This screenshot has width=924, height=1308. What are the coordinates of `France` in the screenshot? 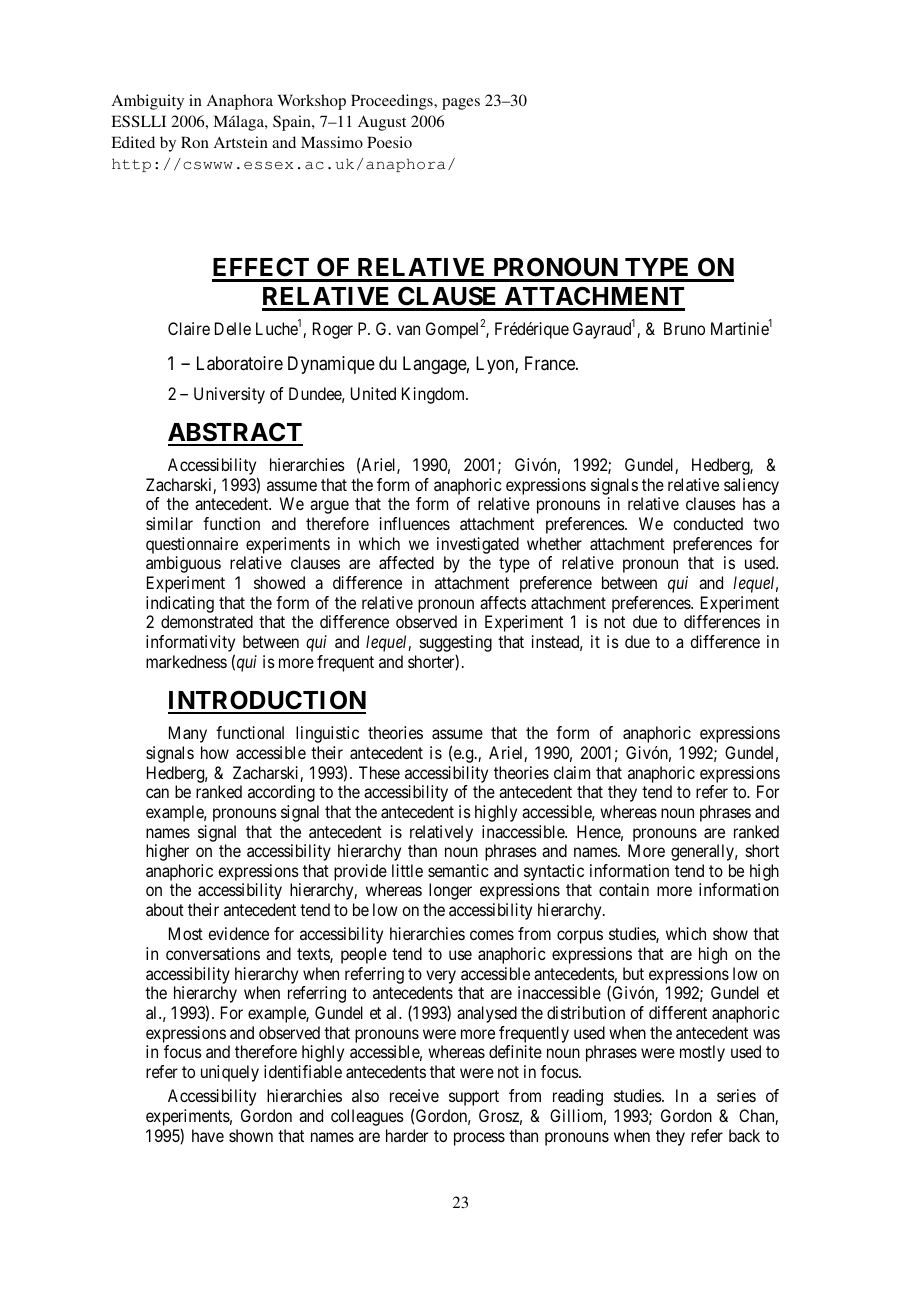 It's located at (551, 363).
